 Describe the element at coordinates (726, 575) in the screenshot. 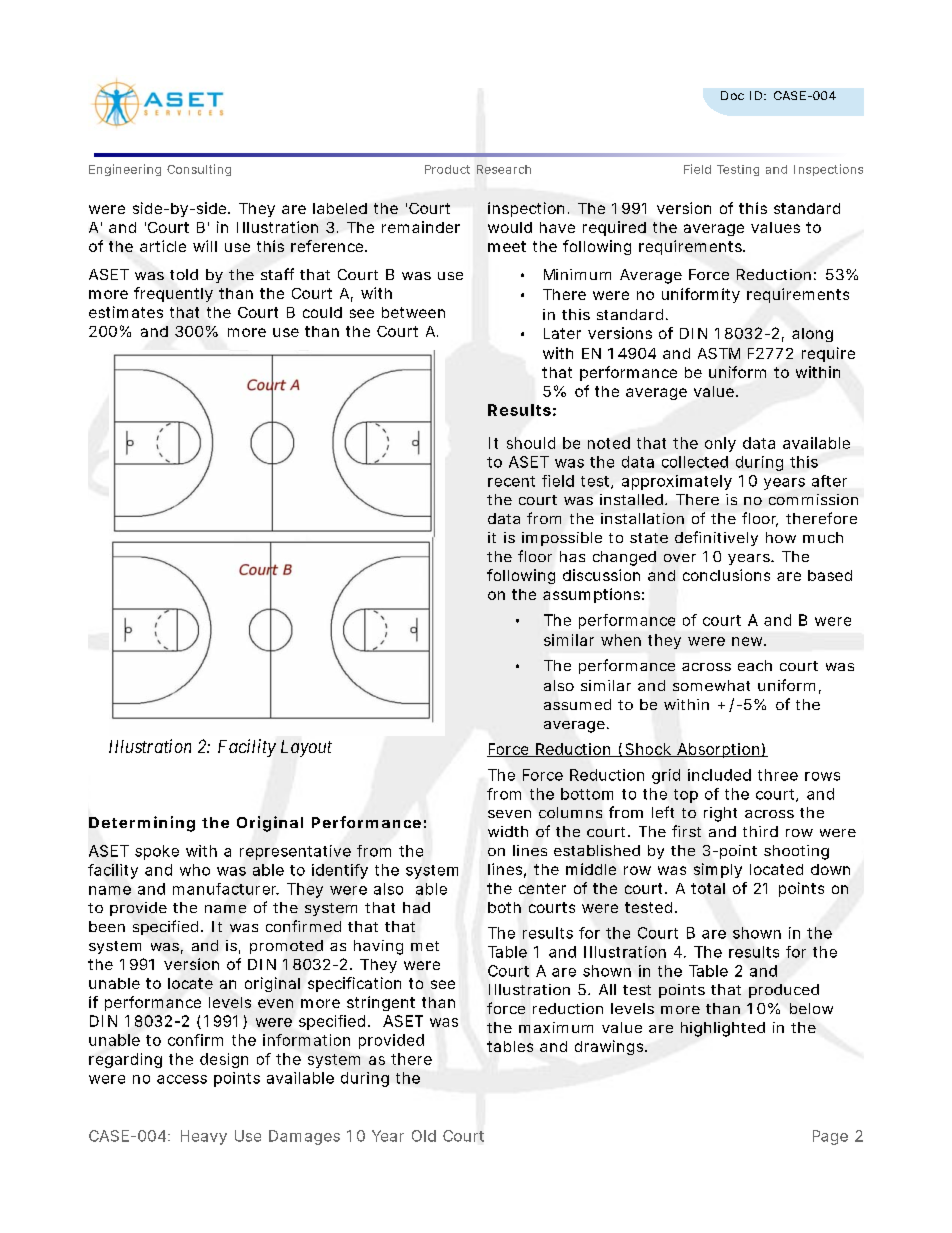

I see `conclusions` at that location.
